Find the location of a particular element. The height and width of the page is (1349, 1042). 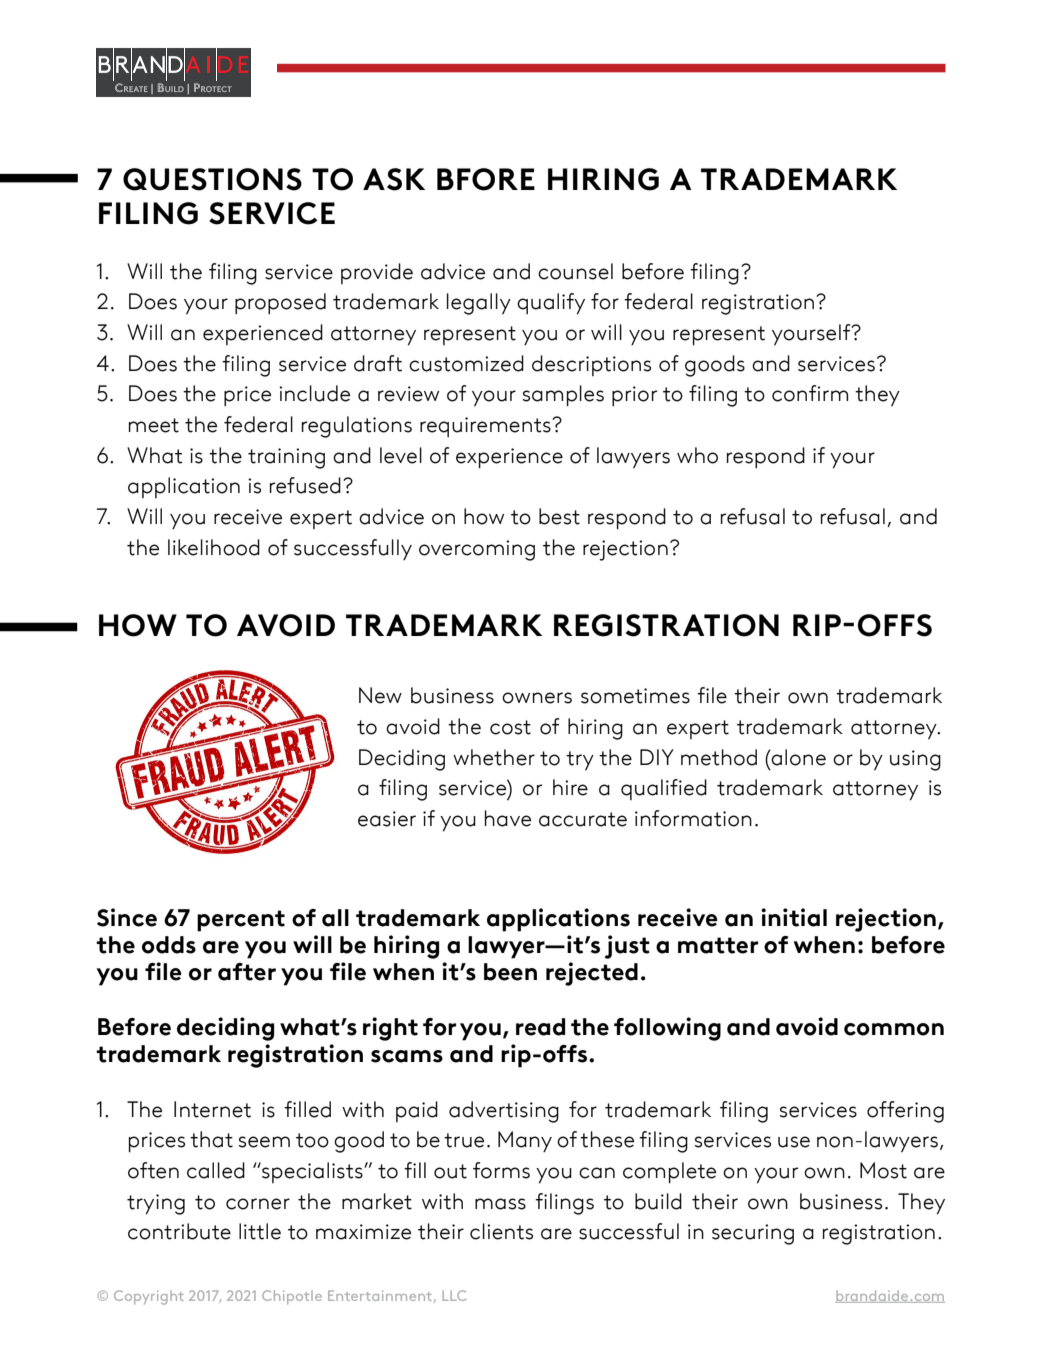

securing is located at coordinates (753, 1234).
